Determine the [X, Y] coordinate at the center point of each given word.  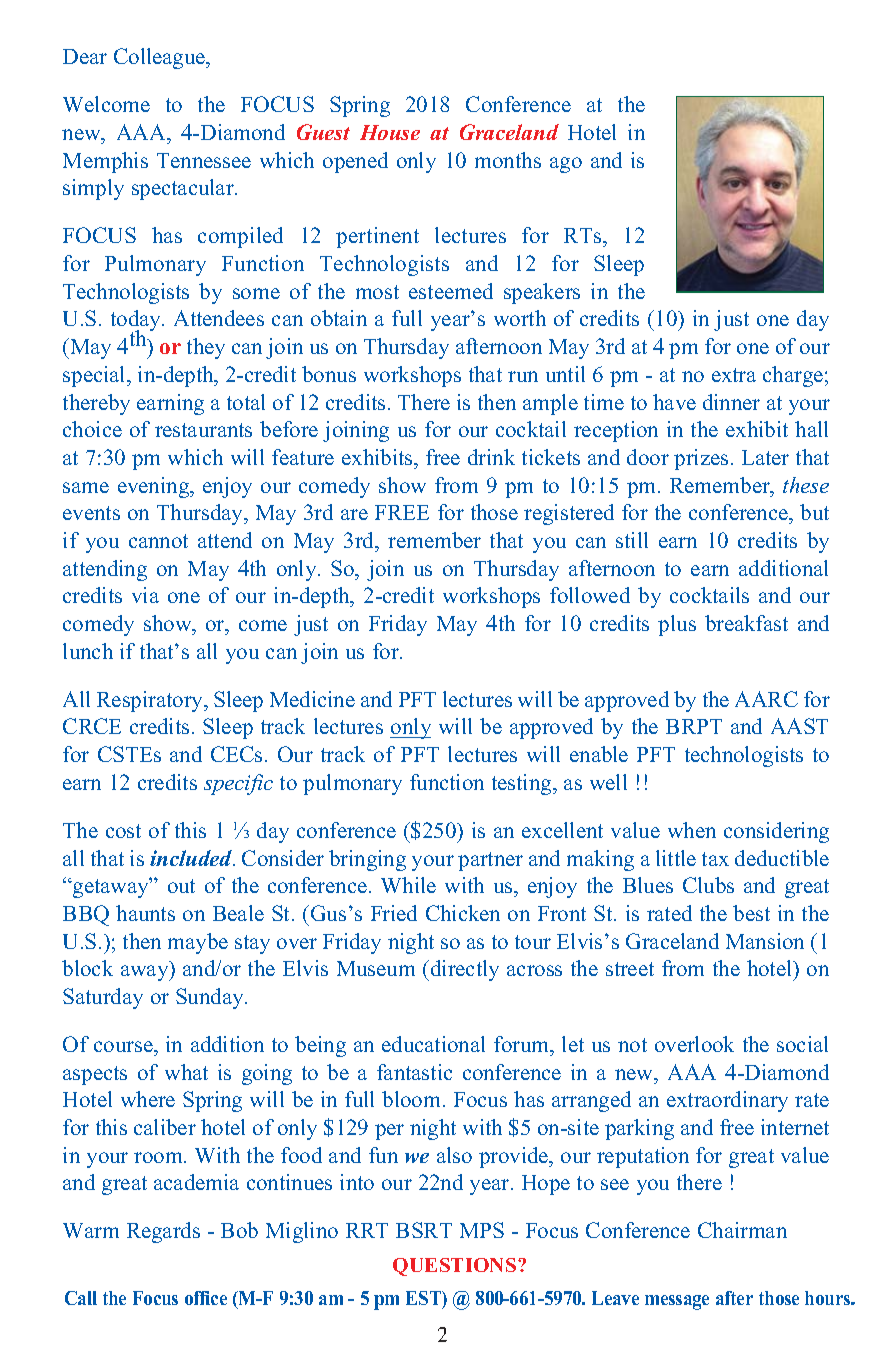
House [390, 132]
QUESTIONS [456, 1267]
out [181, 886]
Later [765, 457]
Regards [163, 1232]
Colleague [161, 58]
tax [715, 859]
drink [491, 457]
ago [566, 165]
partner [490, 861]
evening [155, 487]
